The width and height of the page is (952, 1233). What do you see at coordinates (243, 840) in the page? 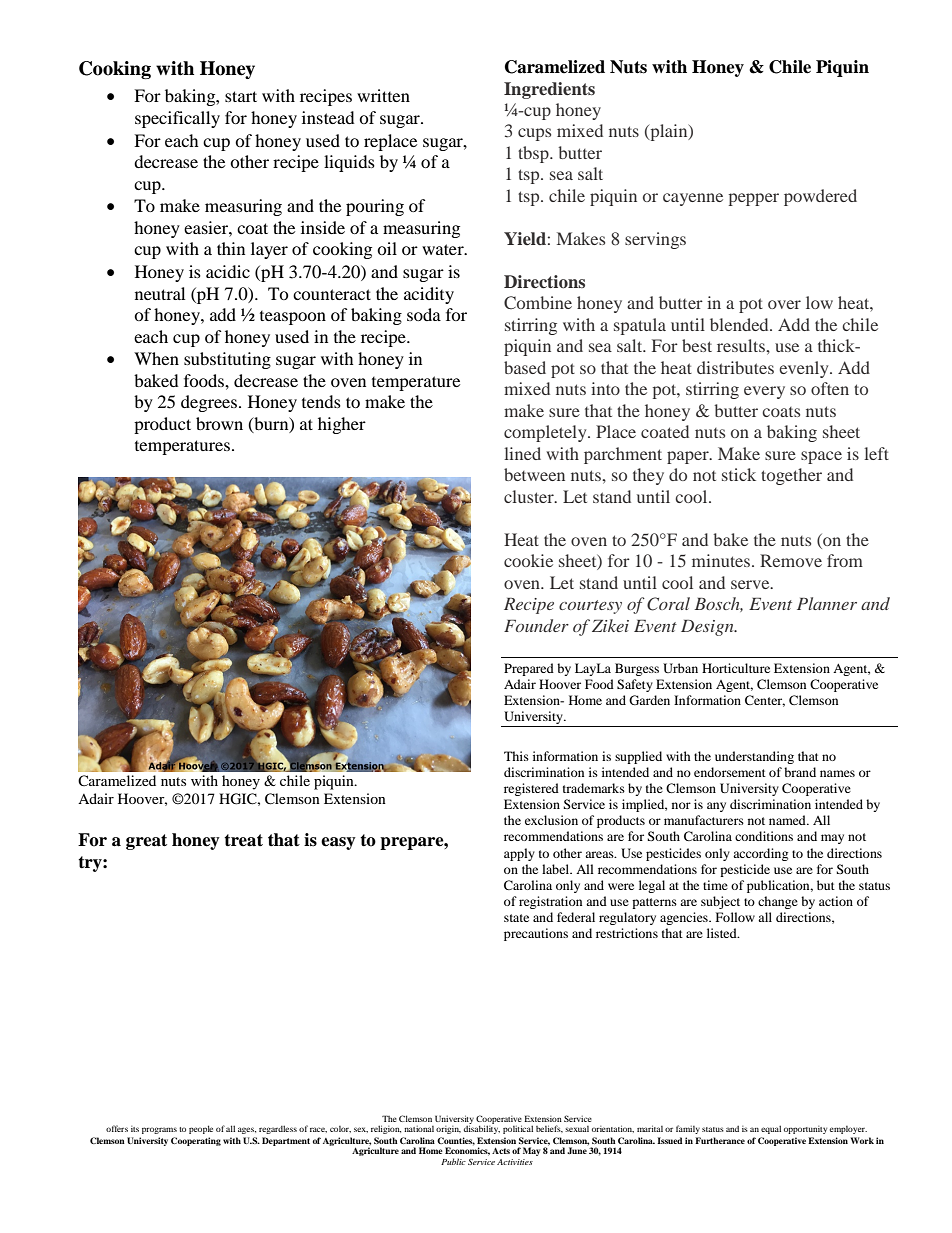
I see `treat` at bounding box center [243, 840].
